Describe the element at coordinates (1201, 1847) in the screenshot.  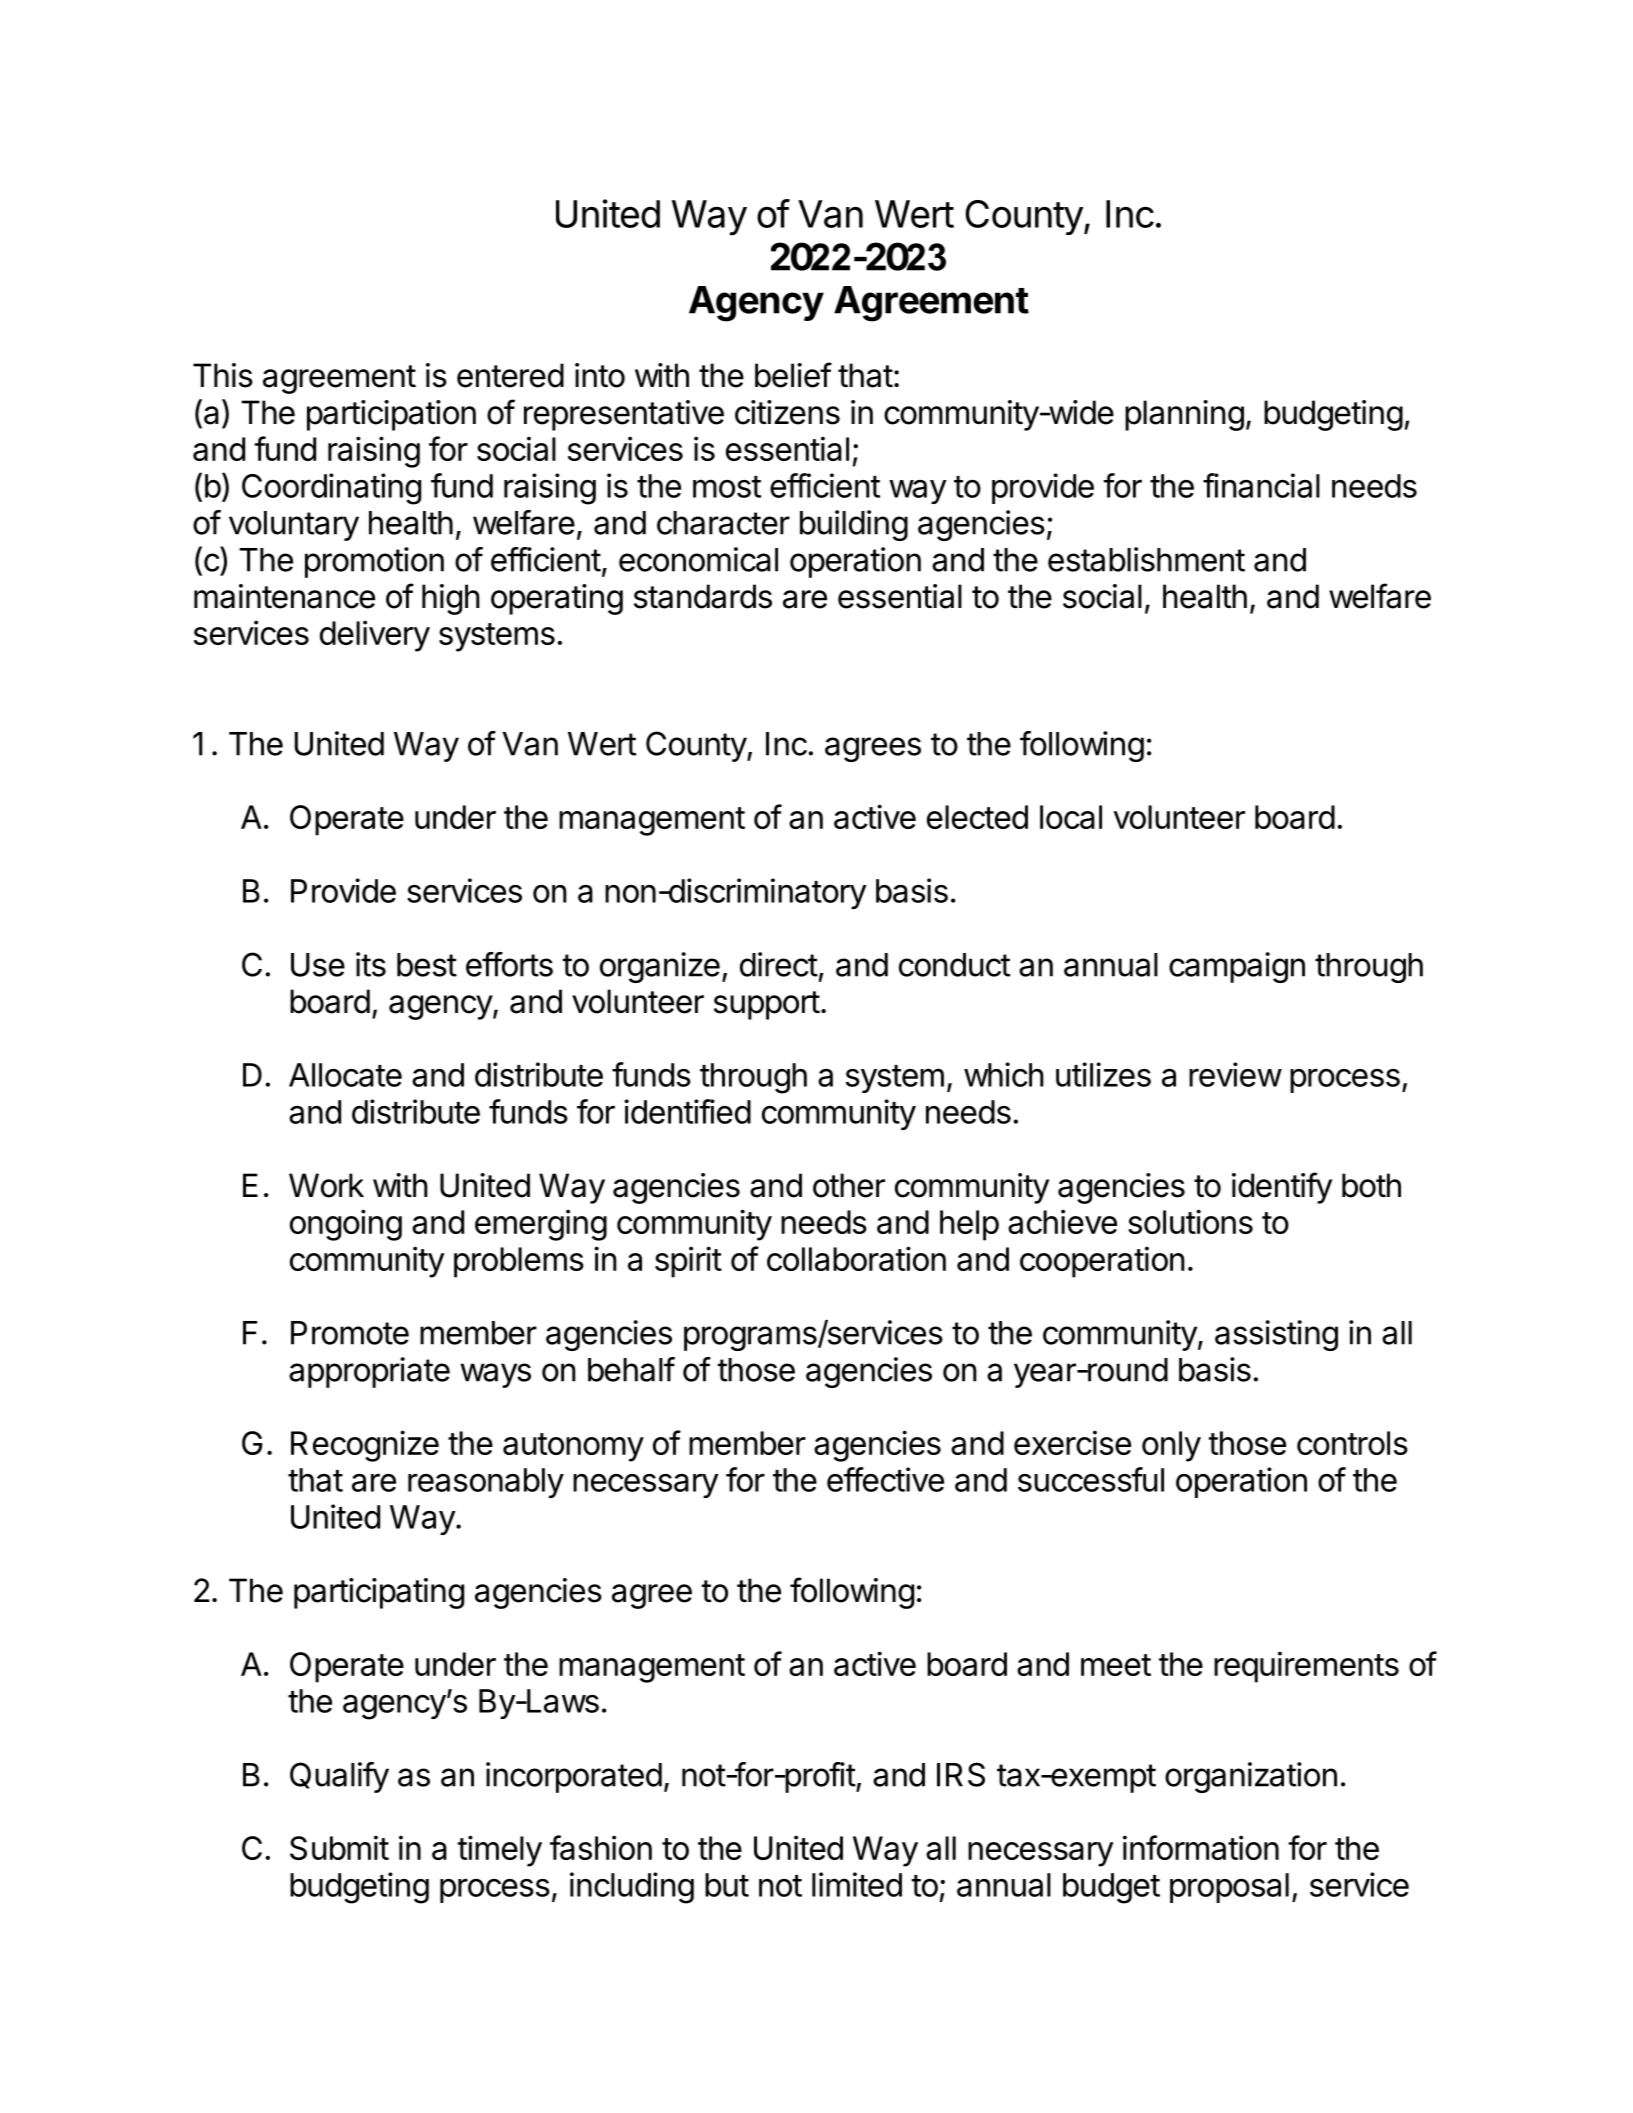
I see `information` at that location.
